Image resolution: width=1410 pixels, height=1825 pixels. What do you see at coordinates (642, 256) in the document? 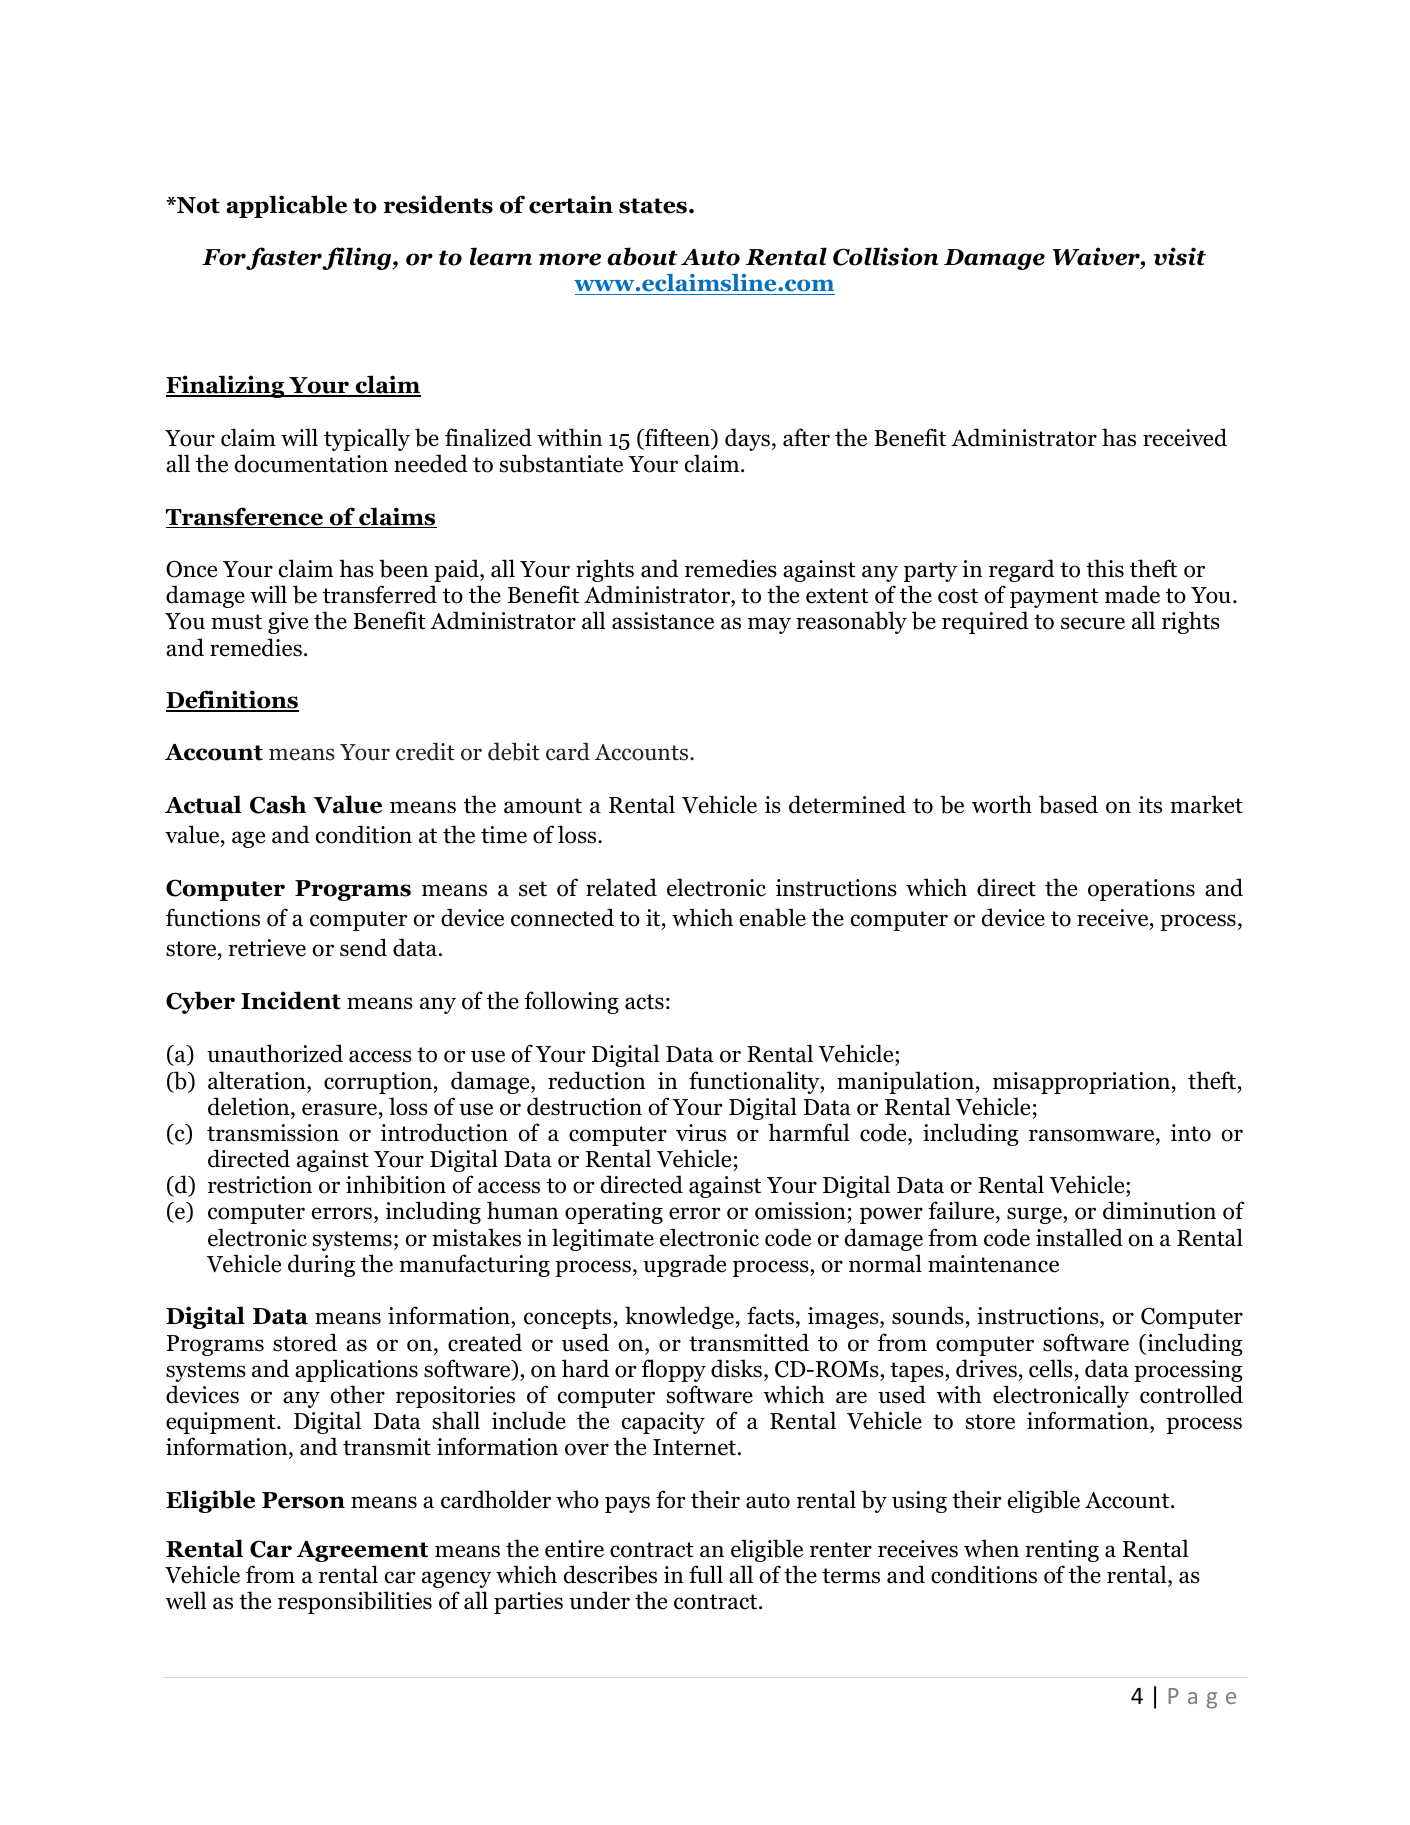
I see `about` at bounding box center [642, 256].
